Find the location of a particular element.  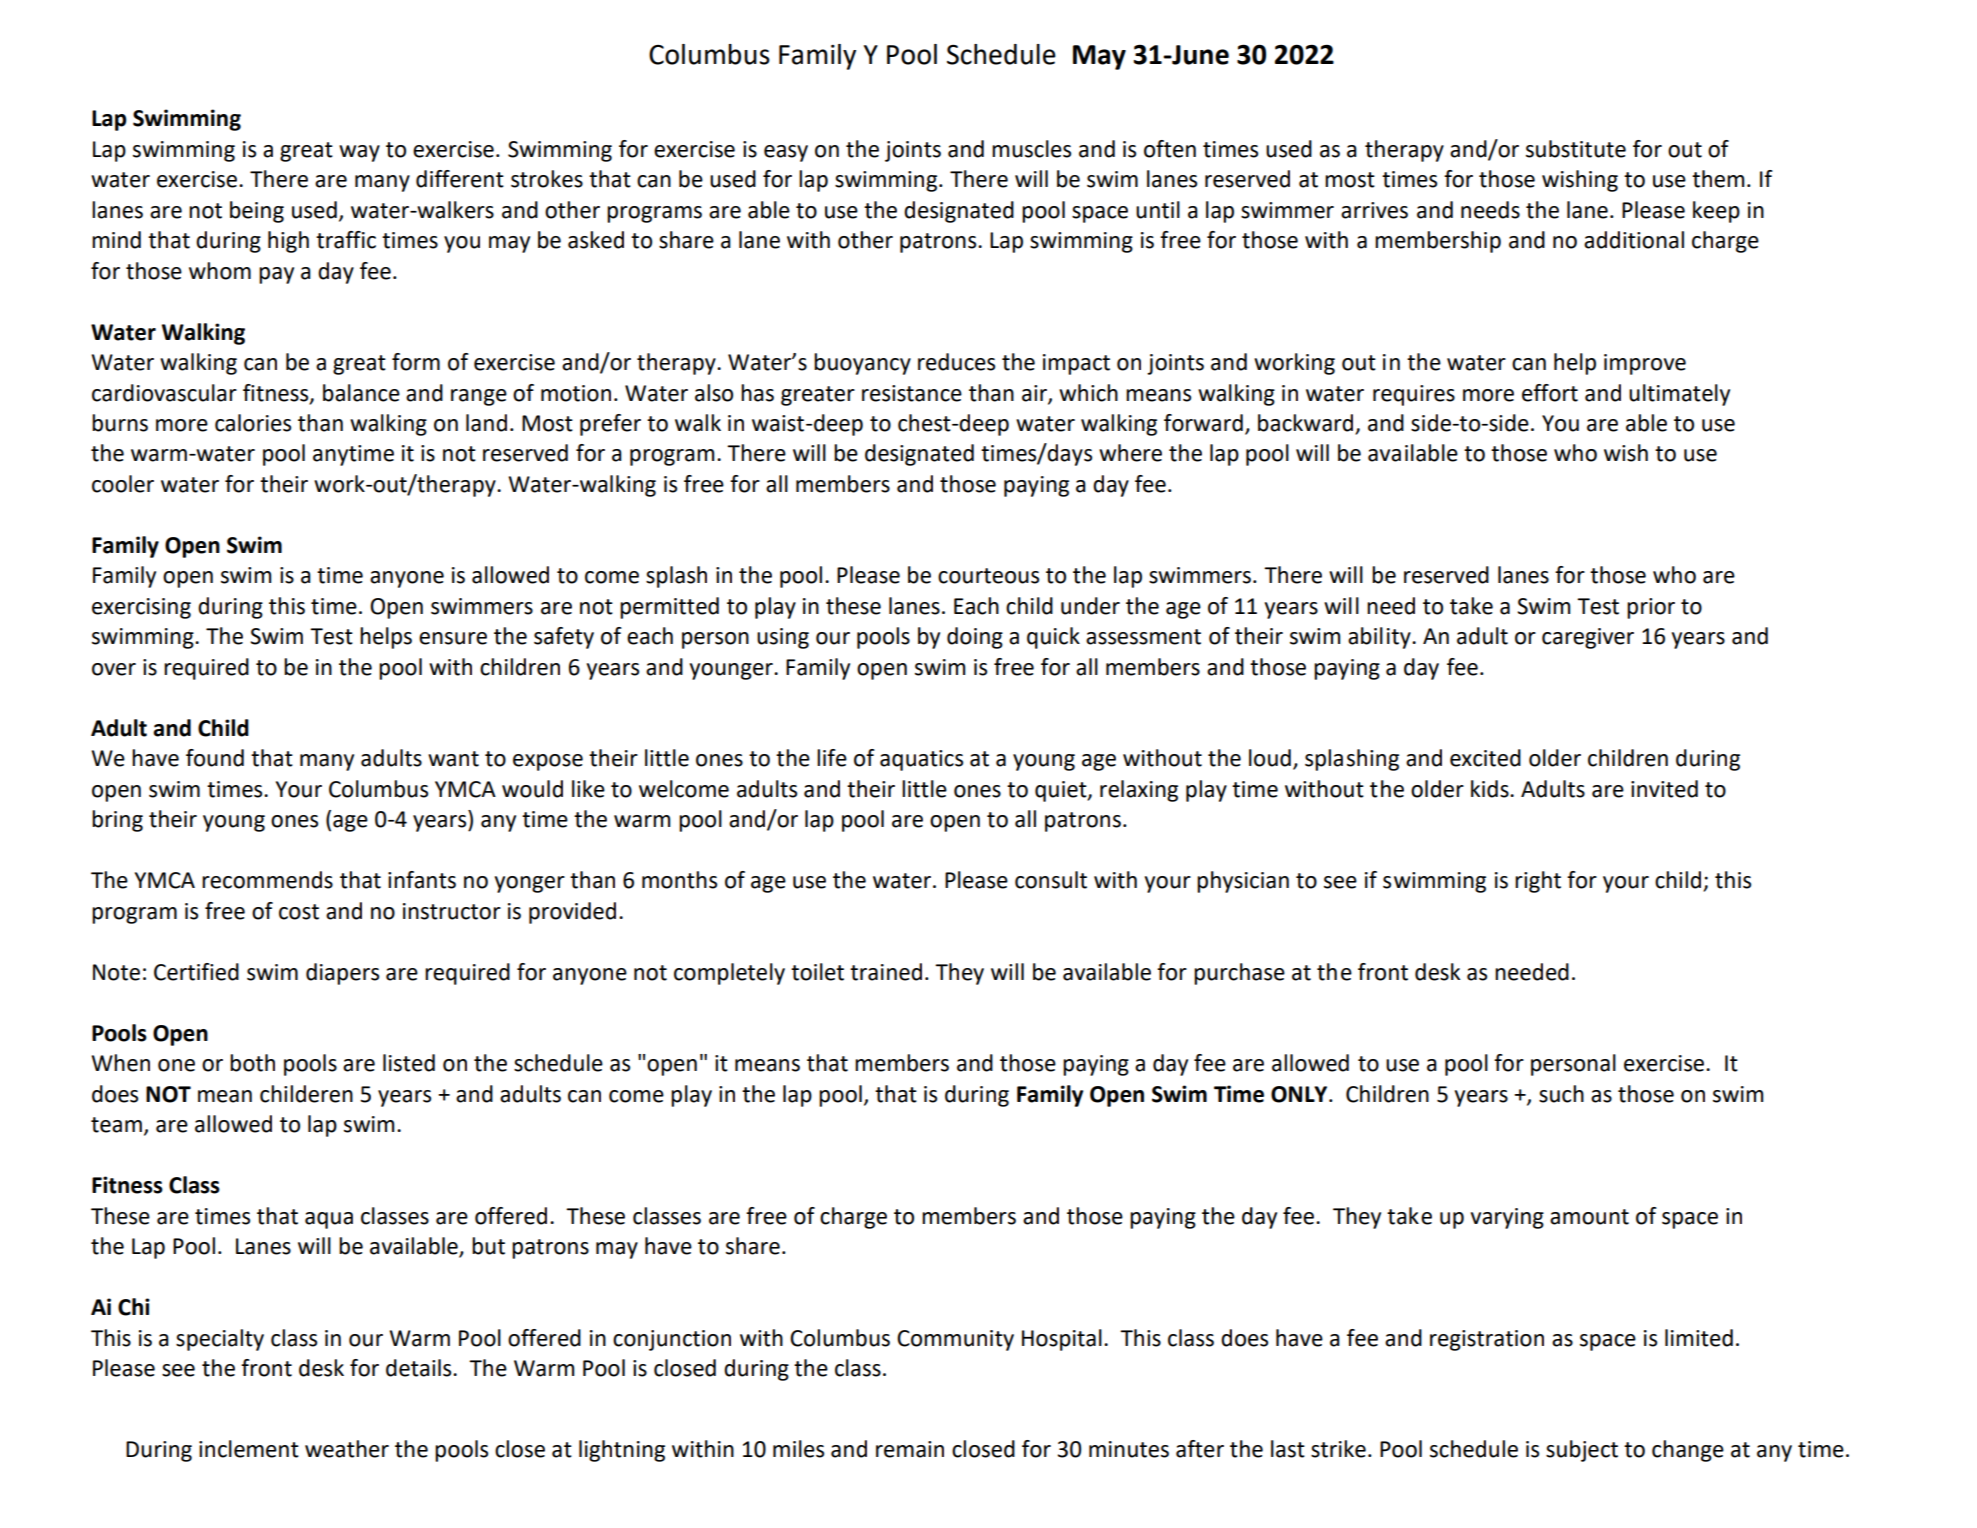

calories is located at coordinates (253, 423).
